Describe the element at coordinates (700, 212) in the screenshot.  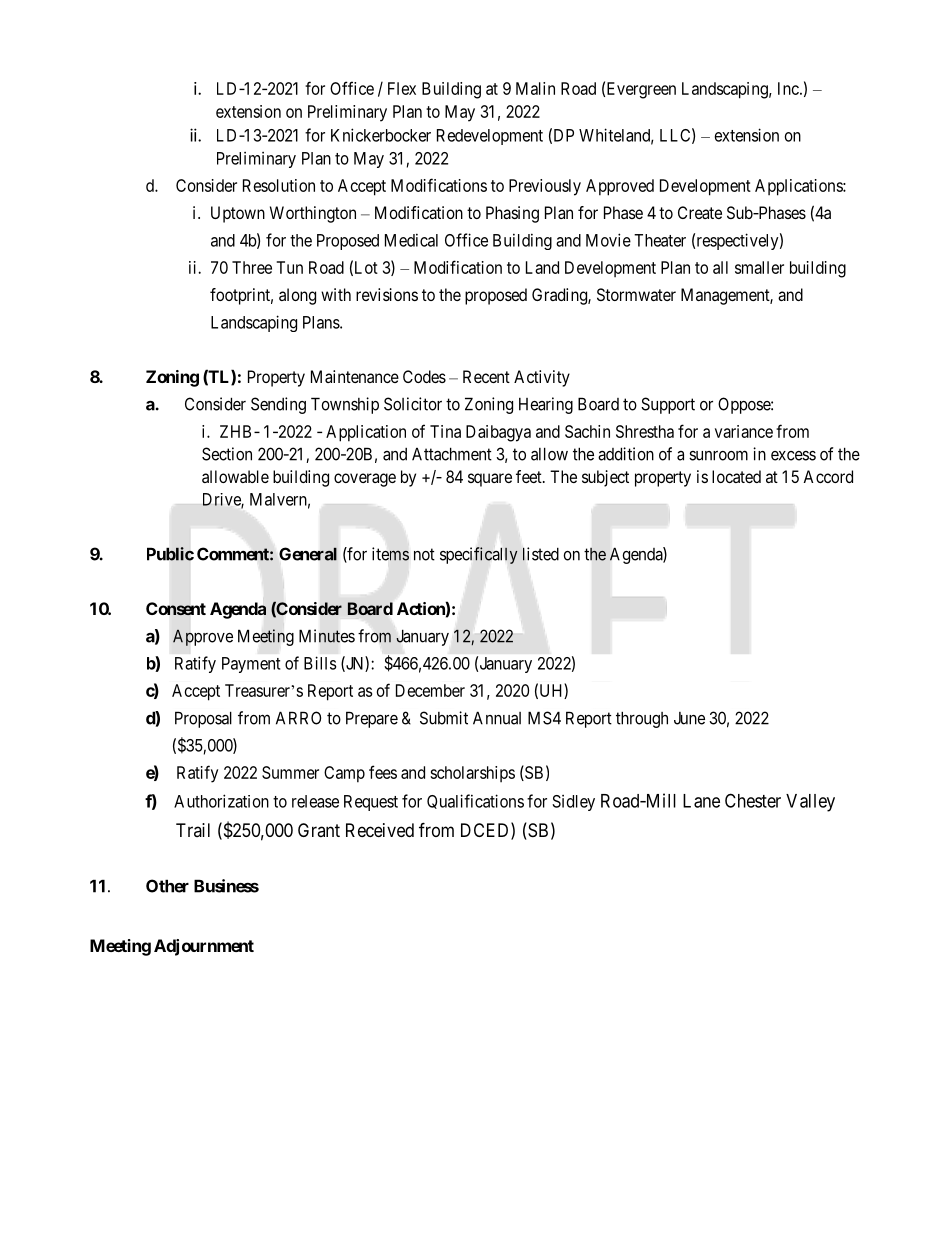
I see `Create` at that location.
